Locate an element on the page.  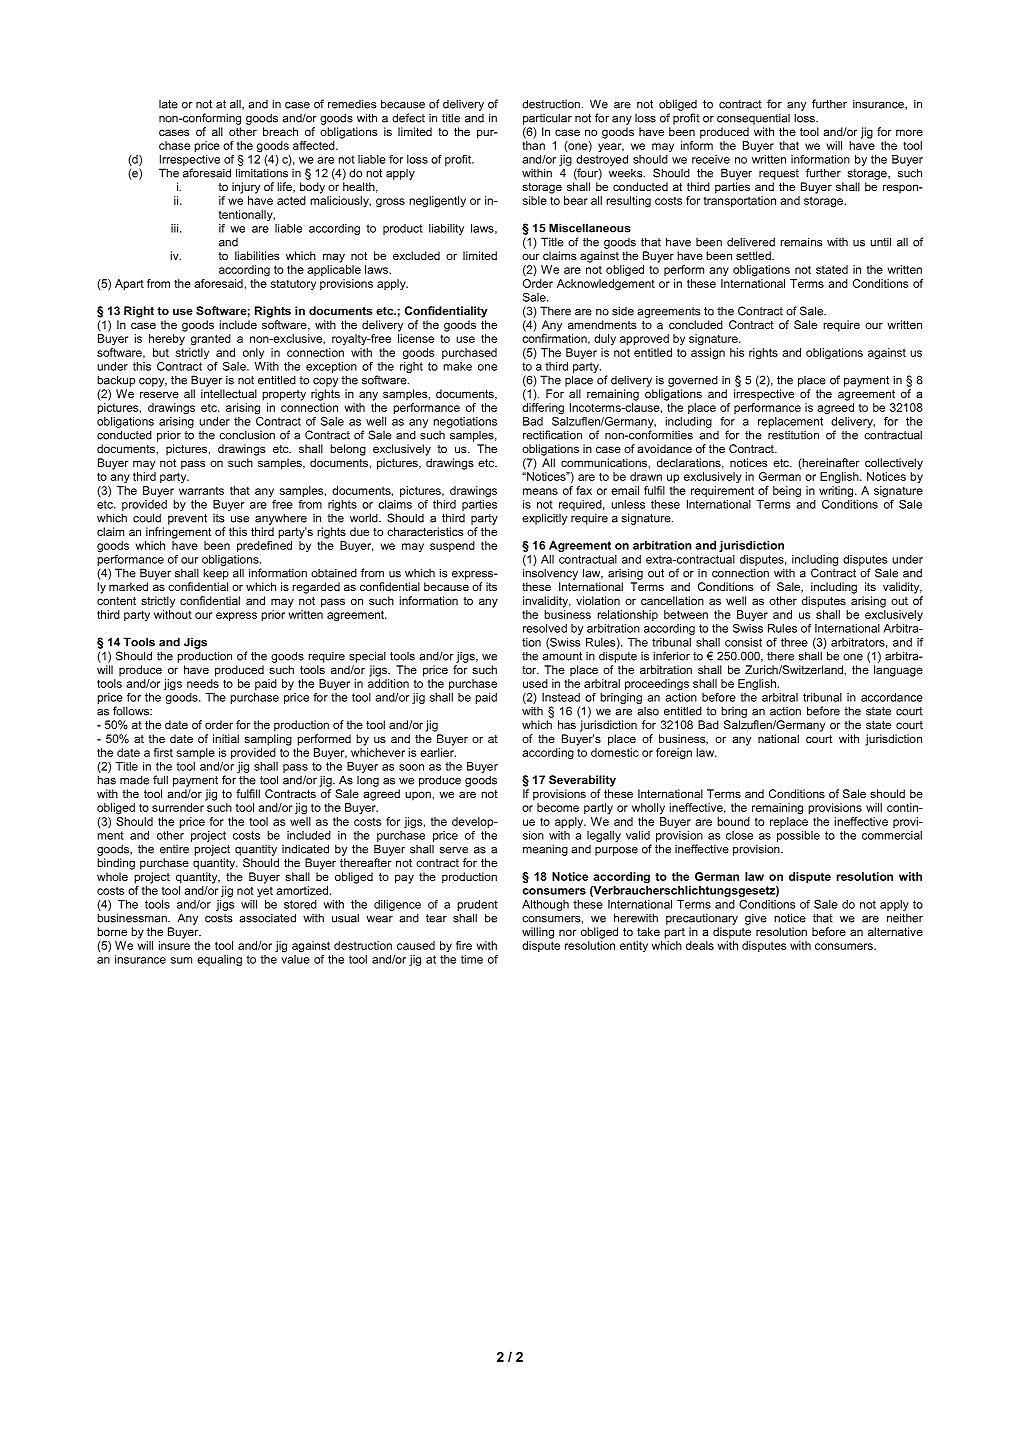
give is located at coordinates (756, 919).
